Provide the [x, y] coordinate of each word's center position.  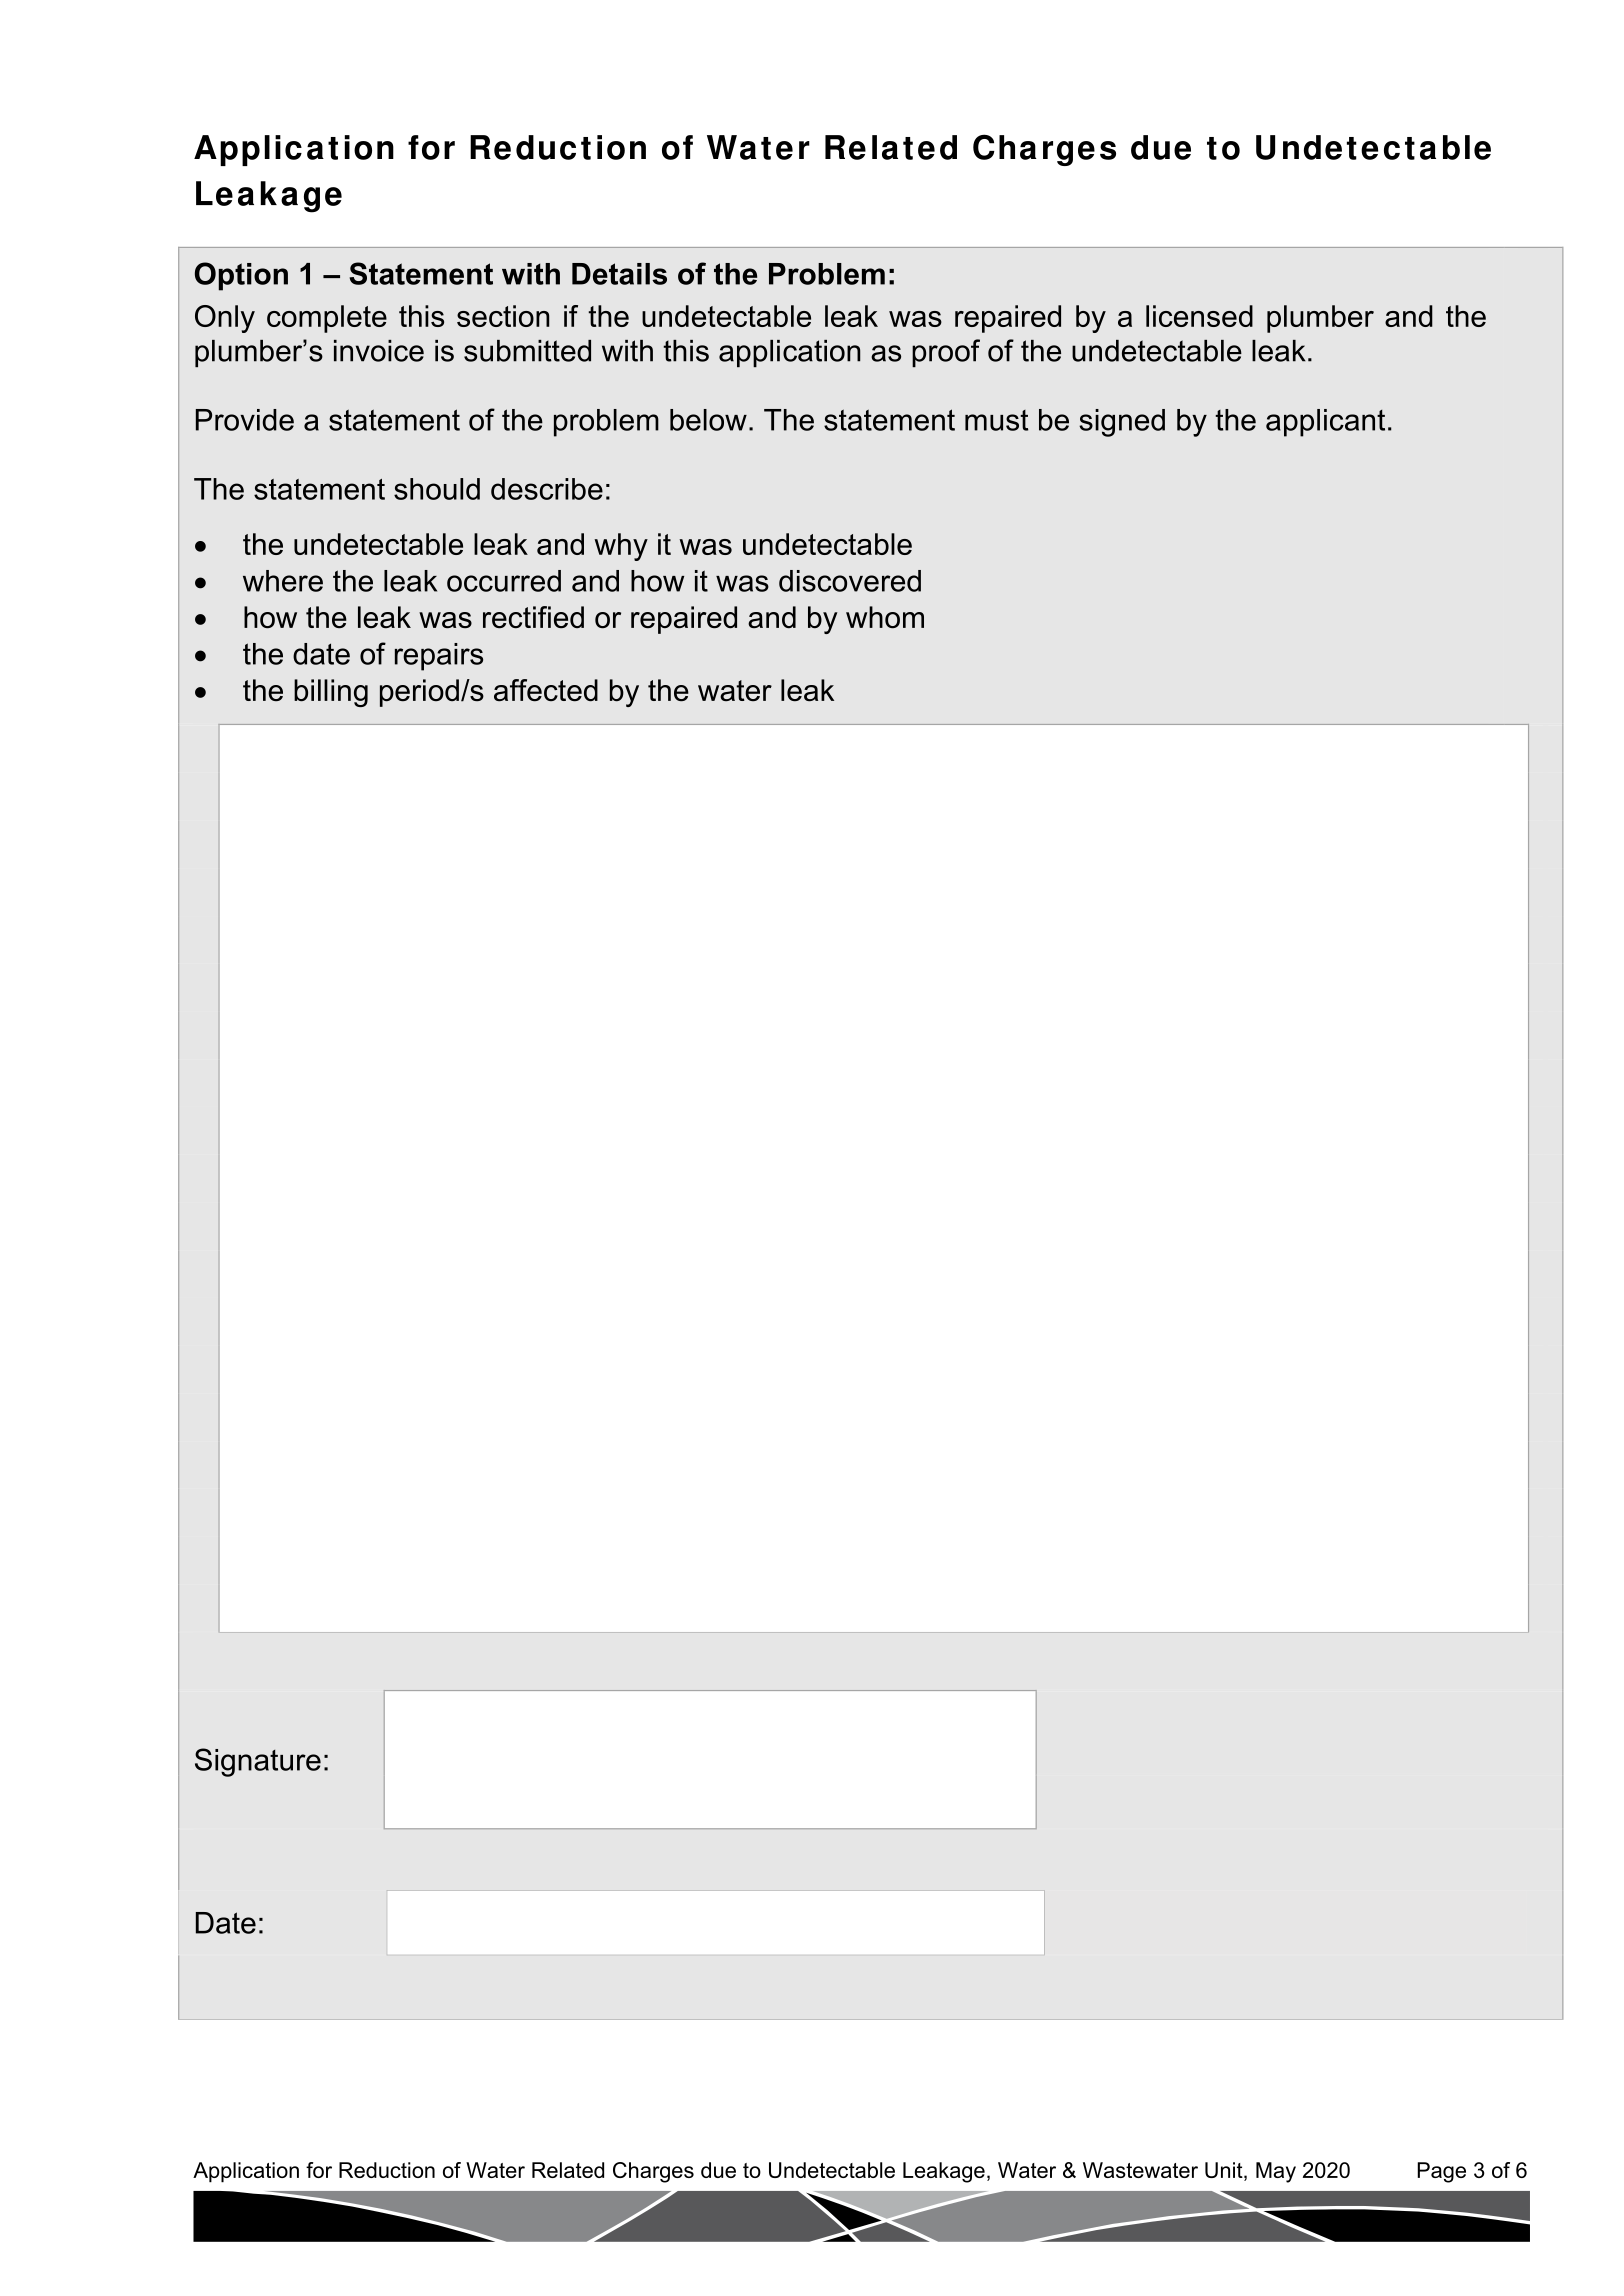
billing [331, 693]
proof [946, 353]
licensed [1199, 316]
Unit [1225, 2171]
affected [546, 690]
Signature [258, 1762]
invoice [379, 351]
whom [885, 617]
